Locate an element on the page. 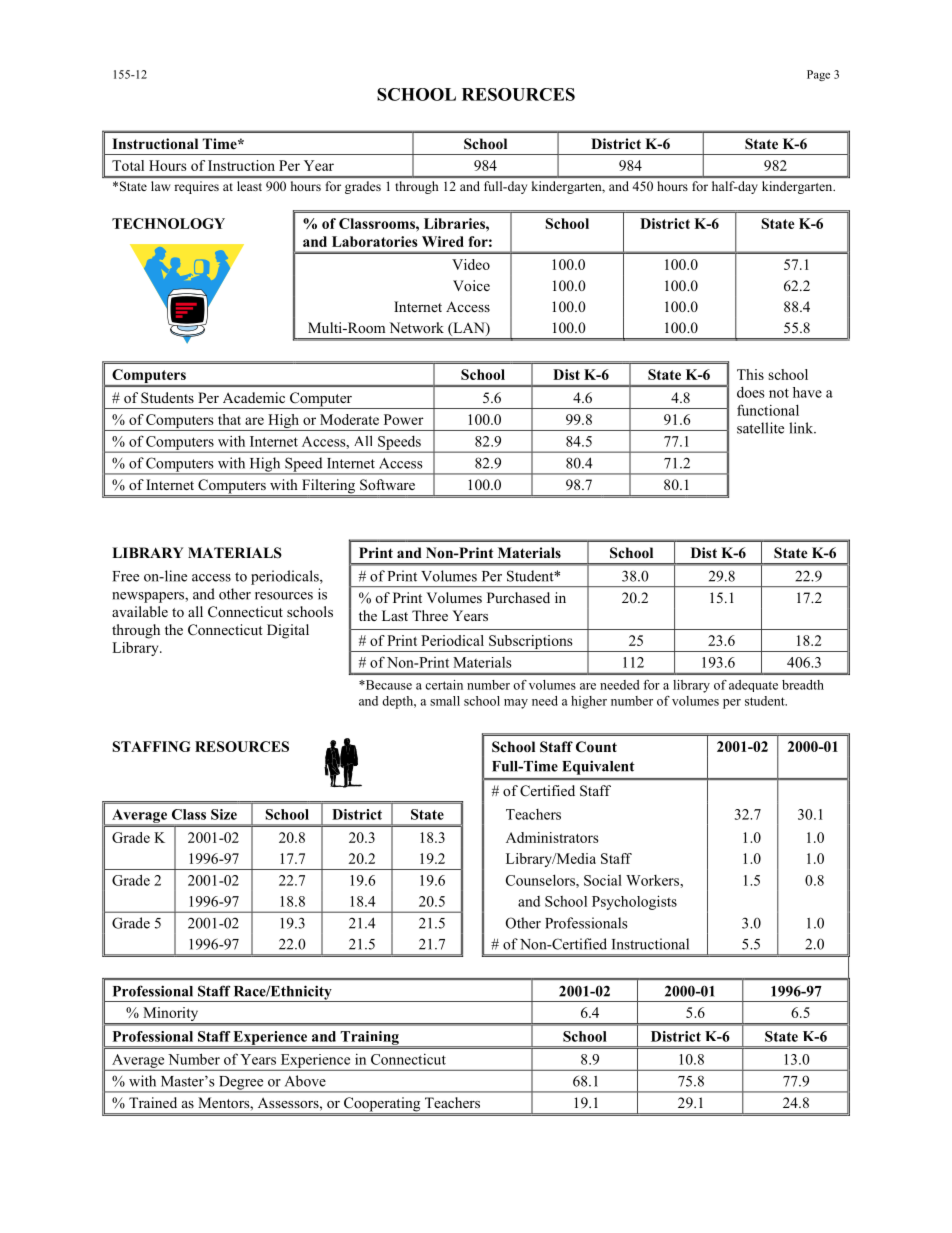  Cooperating is located at coordinates (382, 1105).
